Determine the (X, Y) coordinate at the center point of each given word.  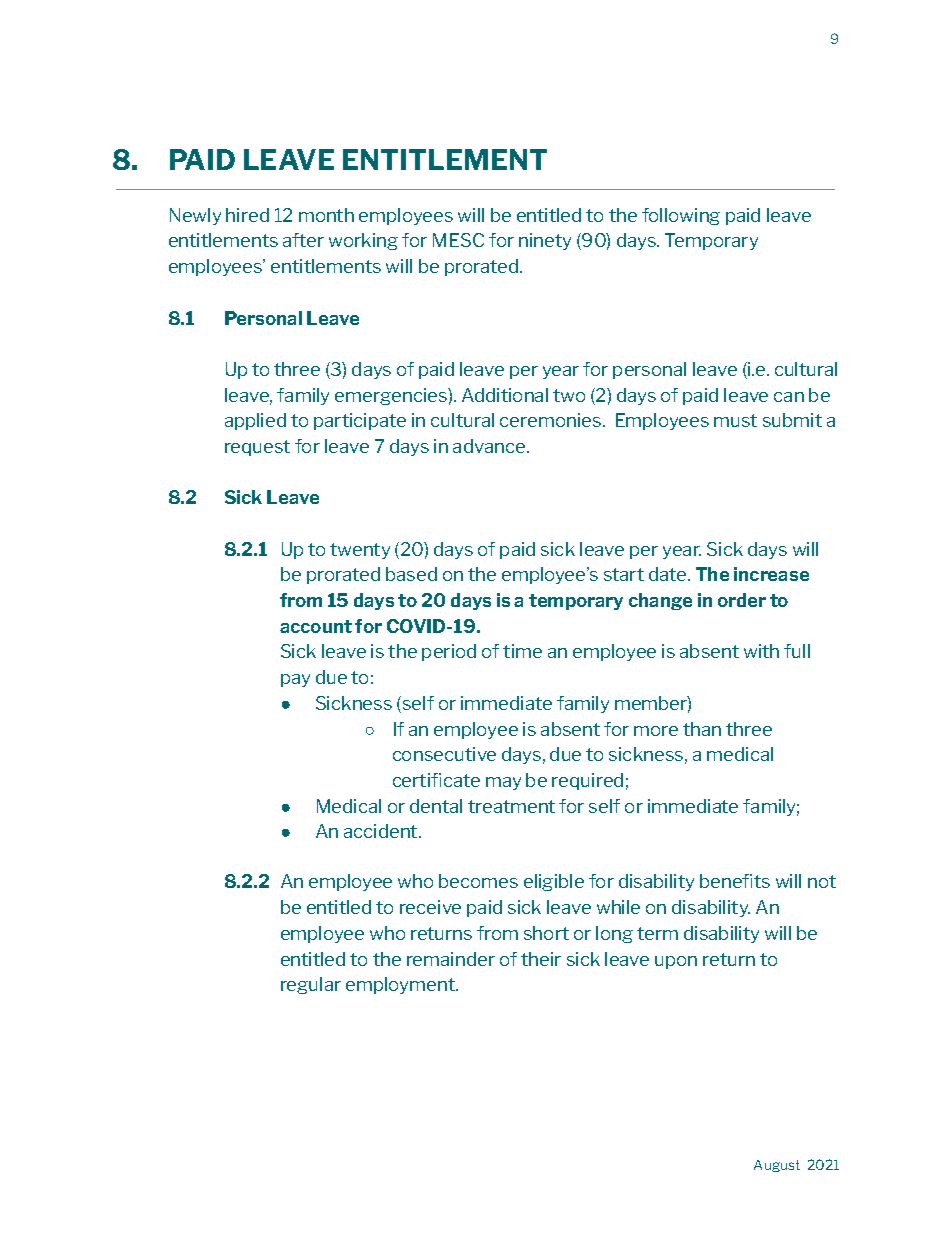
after (303, 240)
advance (490, 446)
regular (311, 985)
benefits (735, 881)
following (681, 216)
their (541, 959)
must (735, 420)
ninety (545, 241)
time (522, 651)
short (546, 933)
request (257, 448)
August (777, 1166)
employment (401, 985)
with (761, 651)
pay (295, 680)
